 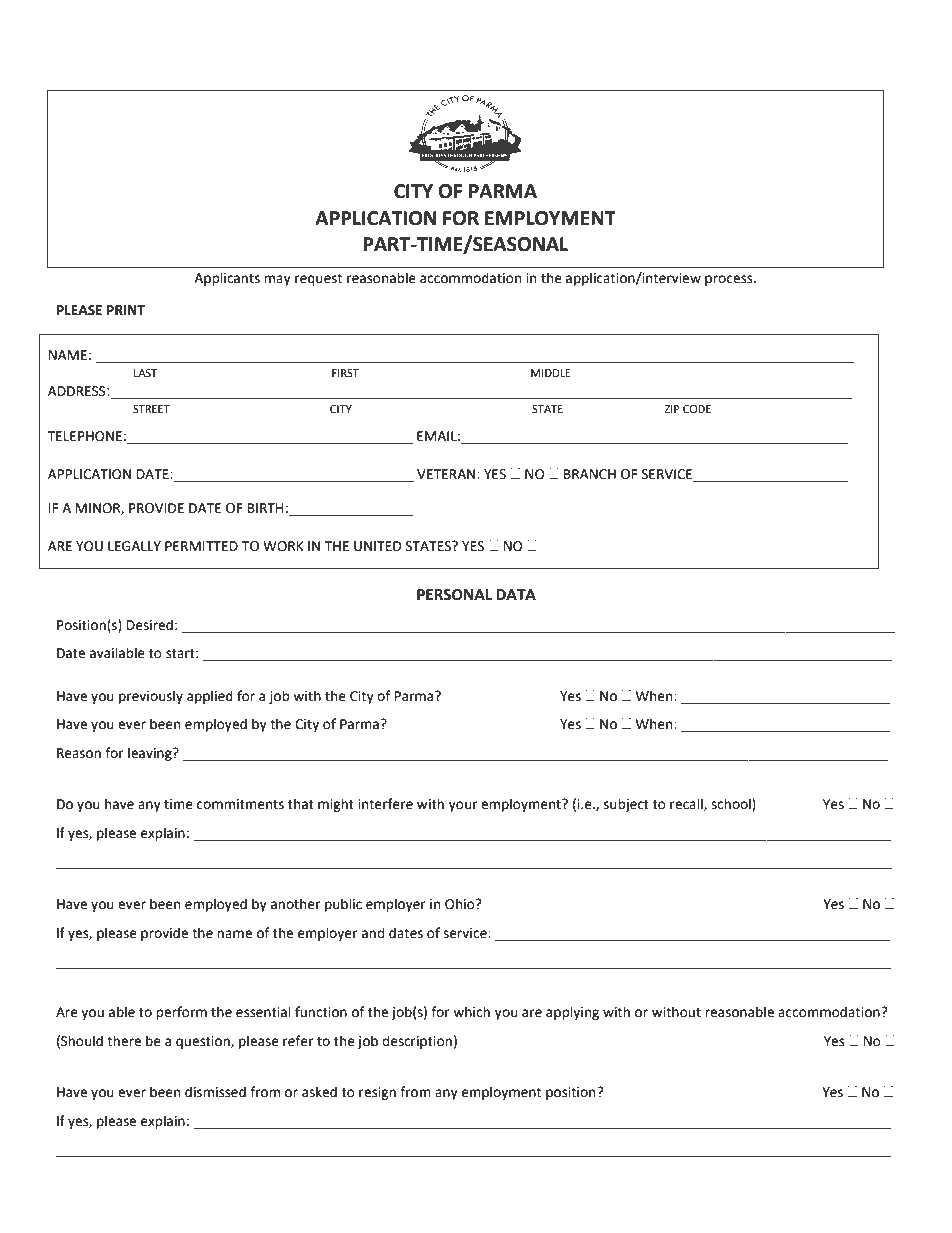 I want to click on dismissed, so click(x=215, y=1092).
